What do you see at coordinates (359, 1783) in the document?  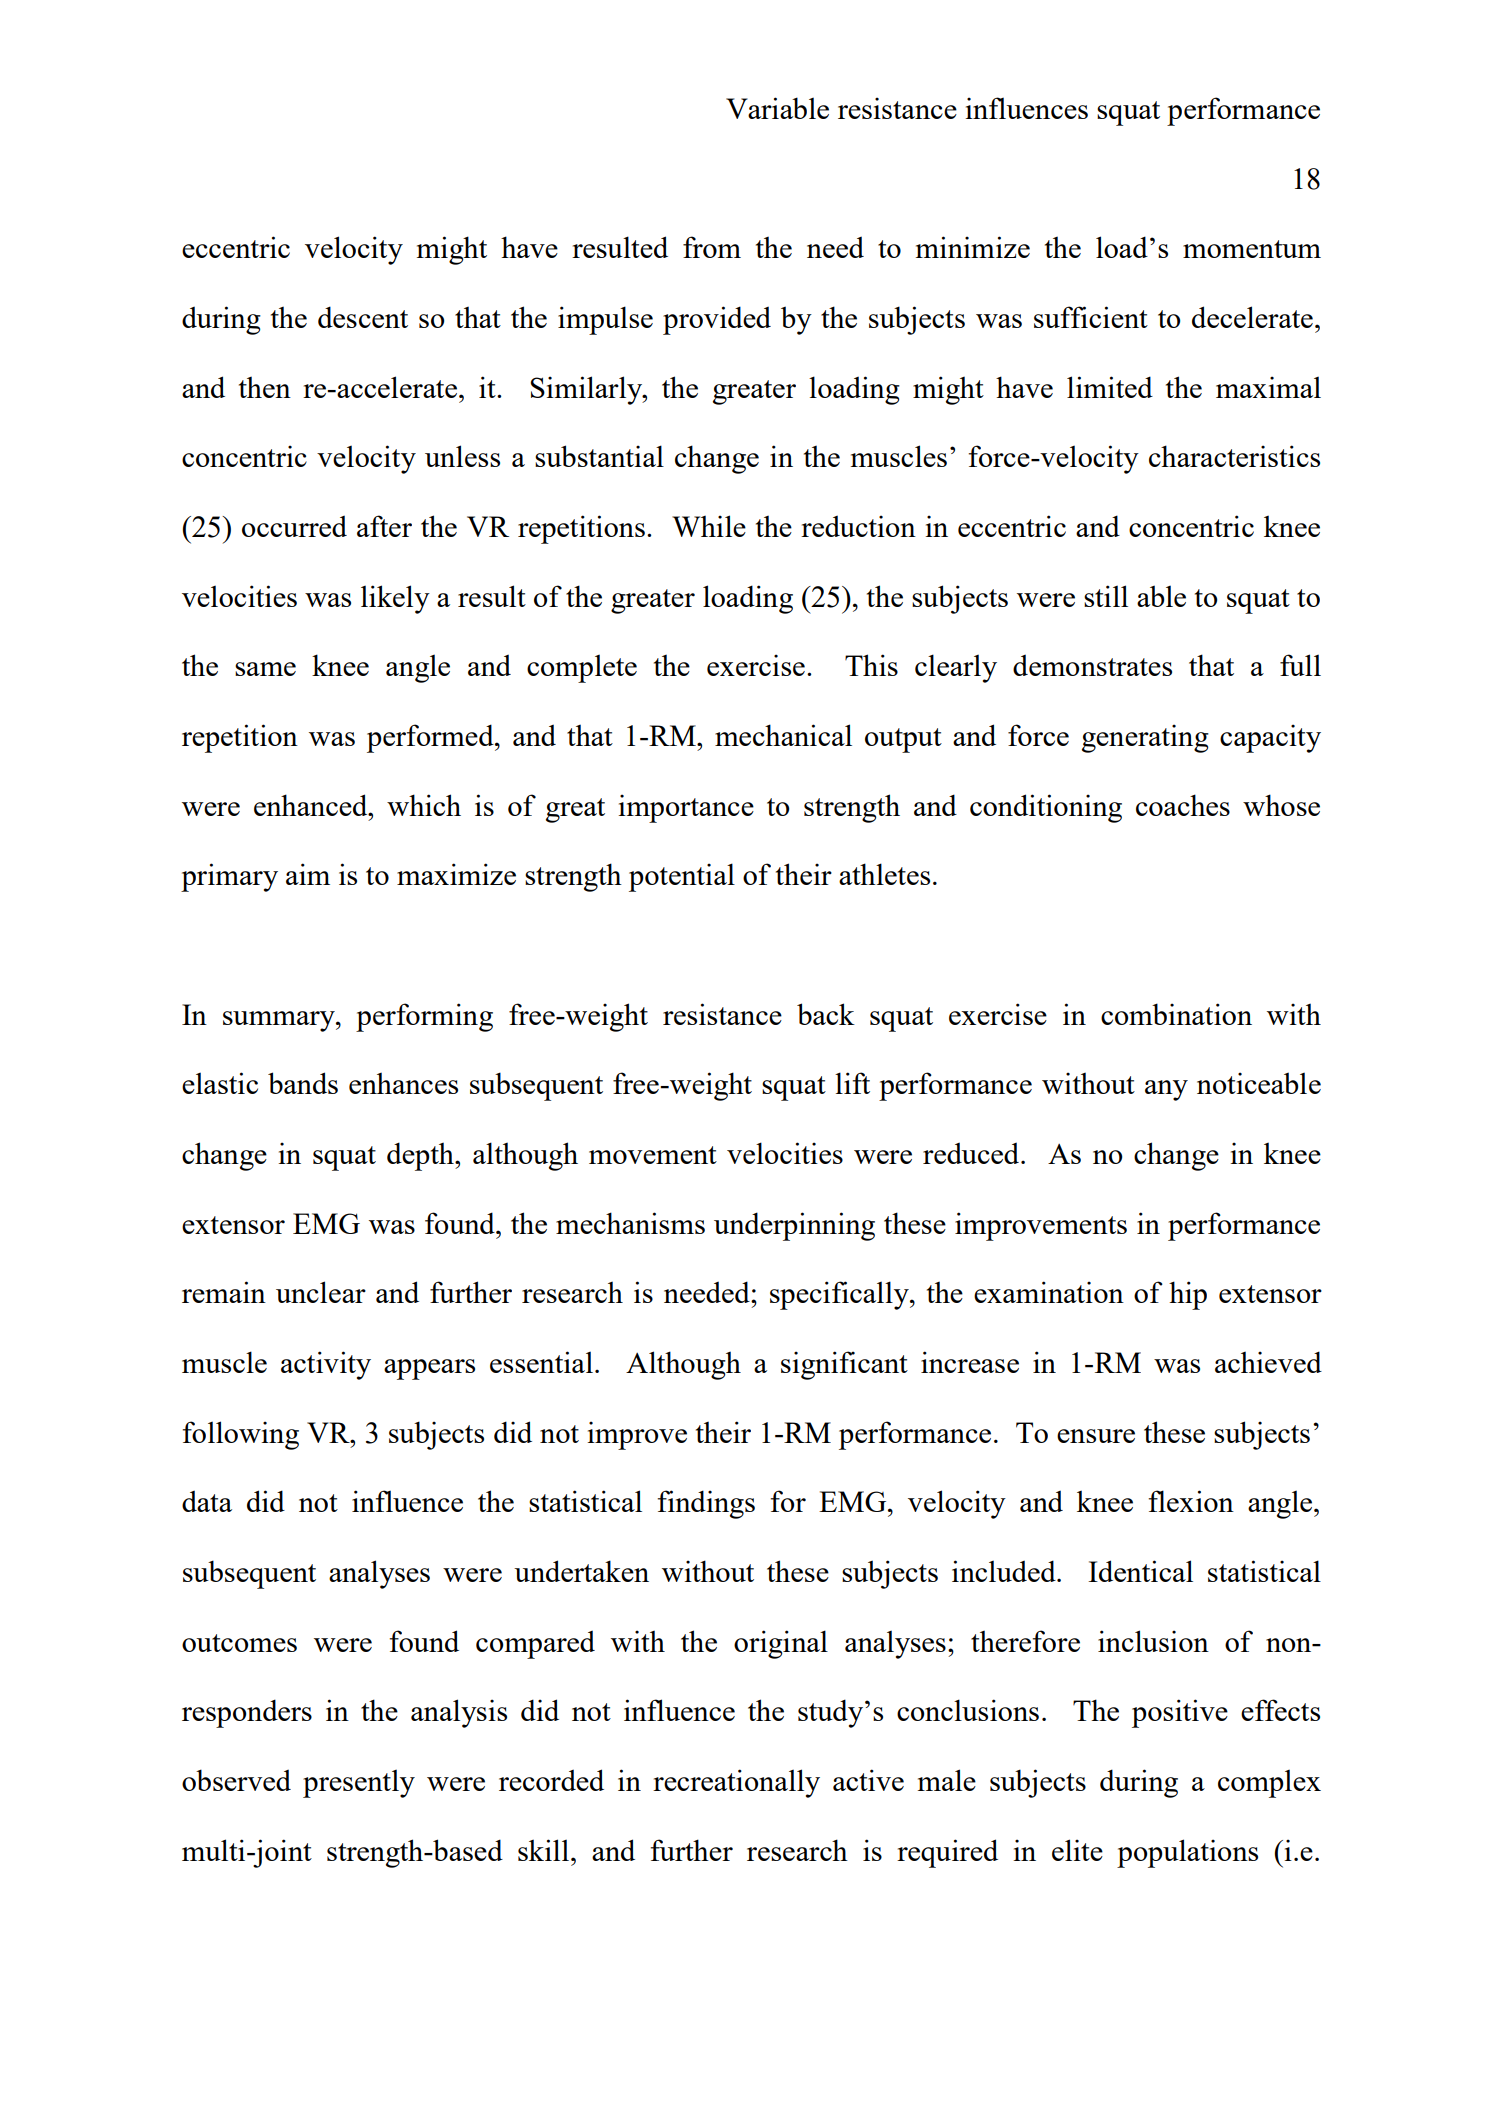 I see `presently` at bounding box center [359, 1783].
